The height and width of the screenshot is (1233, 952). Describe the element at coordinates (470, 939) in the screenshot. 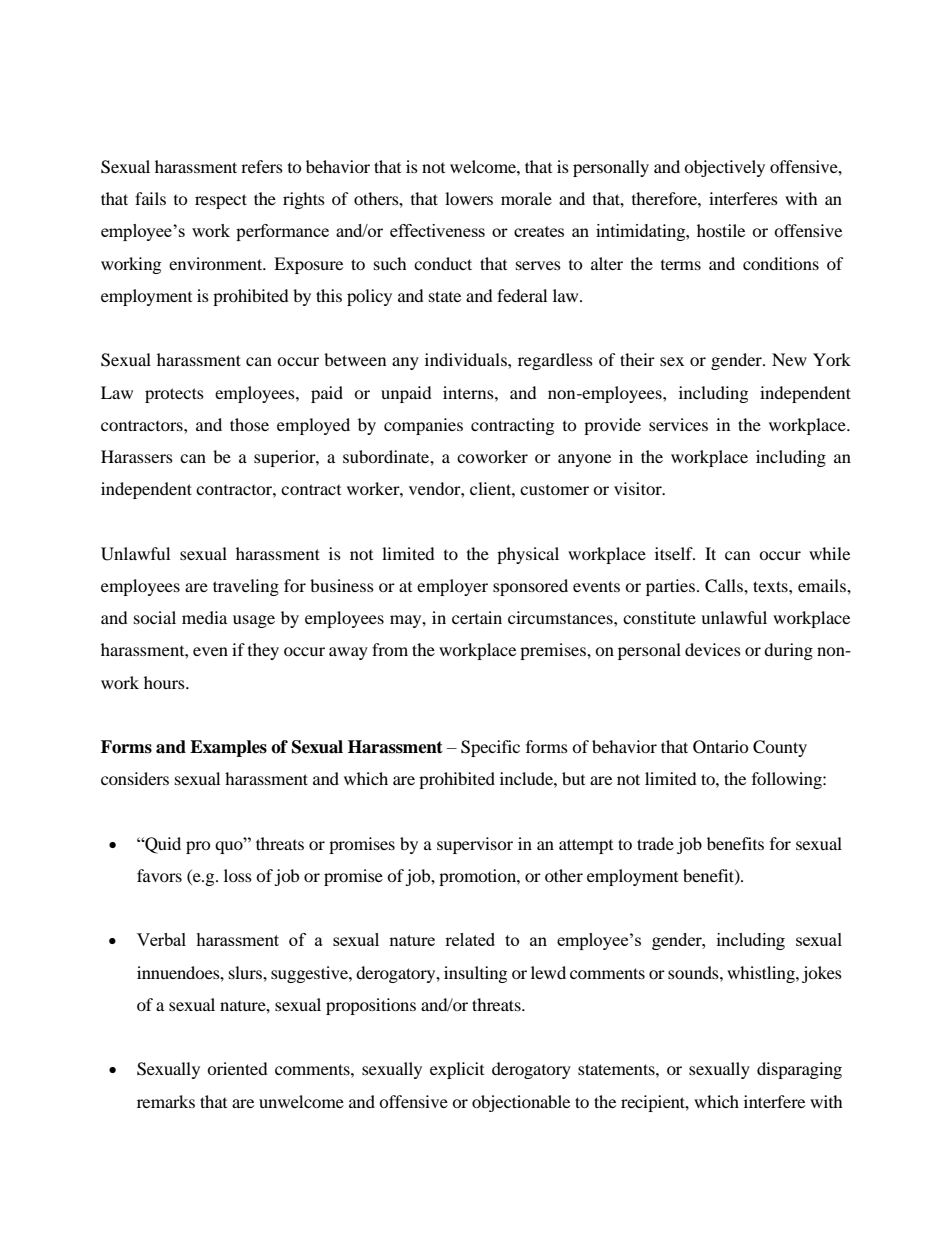

I see `related` at that location.
